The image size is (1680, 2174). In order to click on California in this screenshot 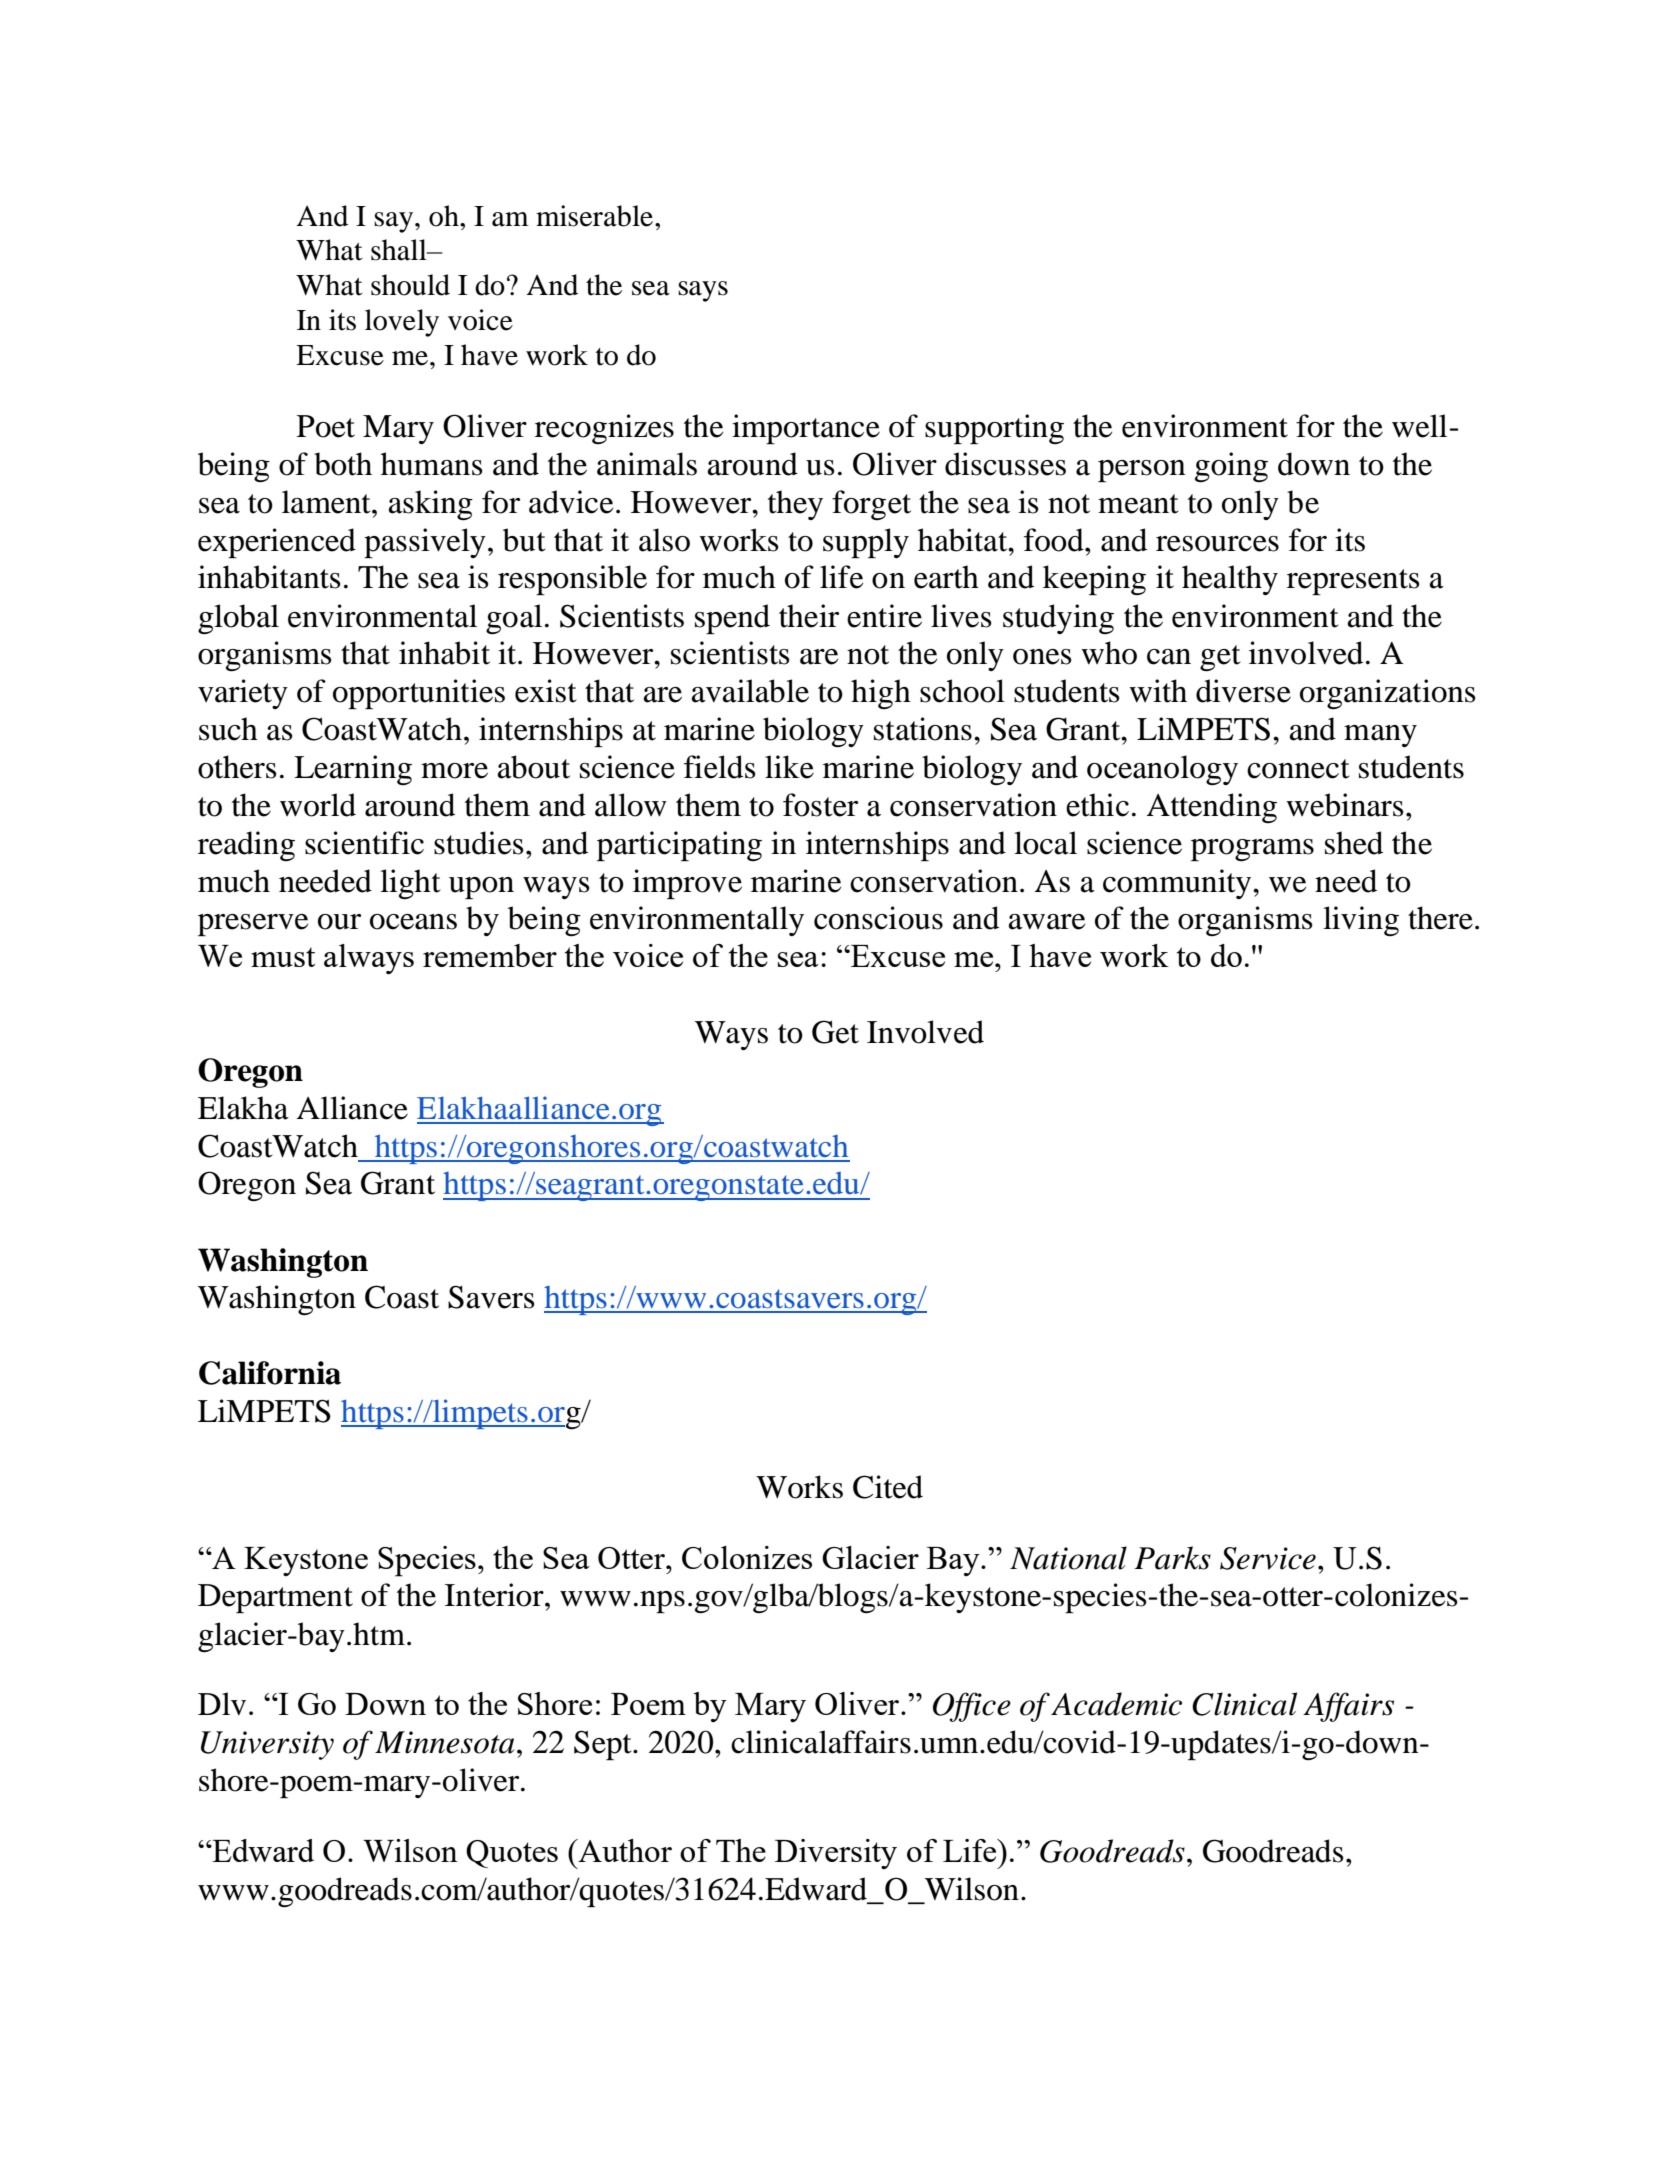, I will do `click(270, 1373)`.
